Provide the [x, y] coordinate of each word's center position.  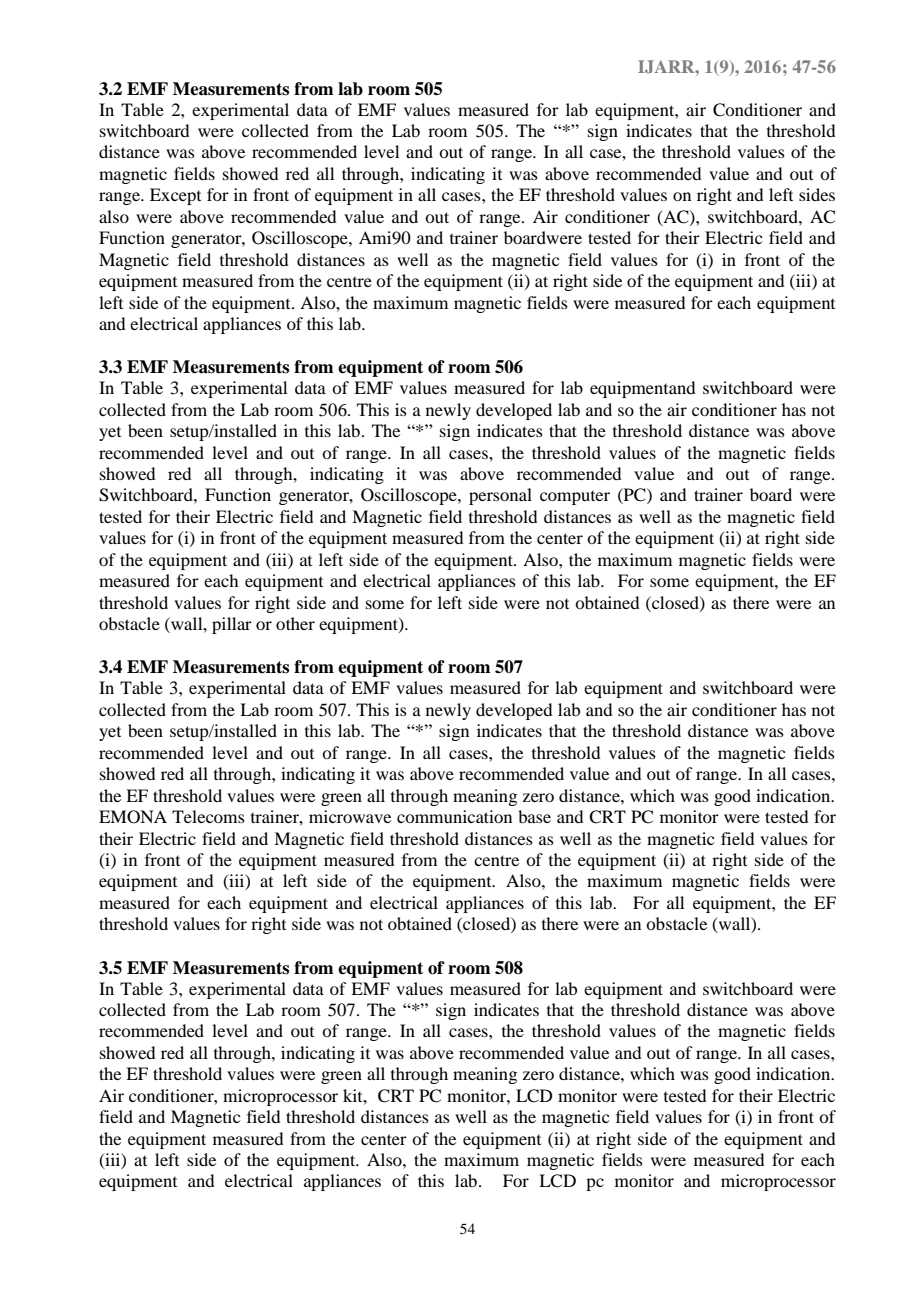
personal [500, 496]
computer [575, 498]
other [295, 623]
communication [454, 816]
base [534, 816]
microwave [350, 816]
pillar [232, 625]
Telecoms [208, 816]
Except [175, 196]
